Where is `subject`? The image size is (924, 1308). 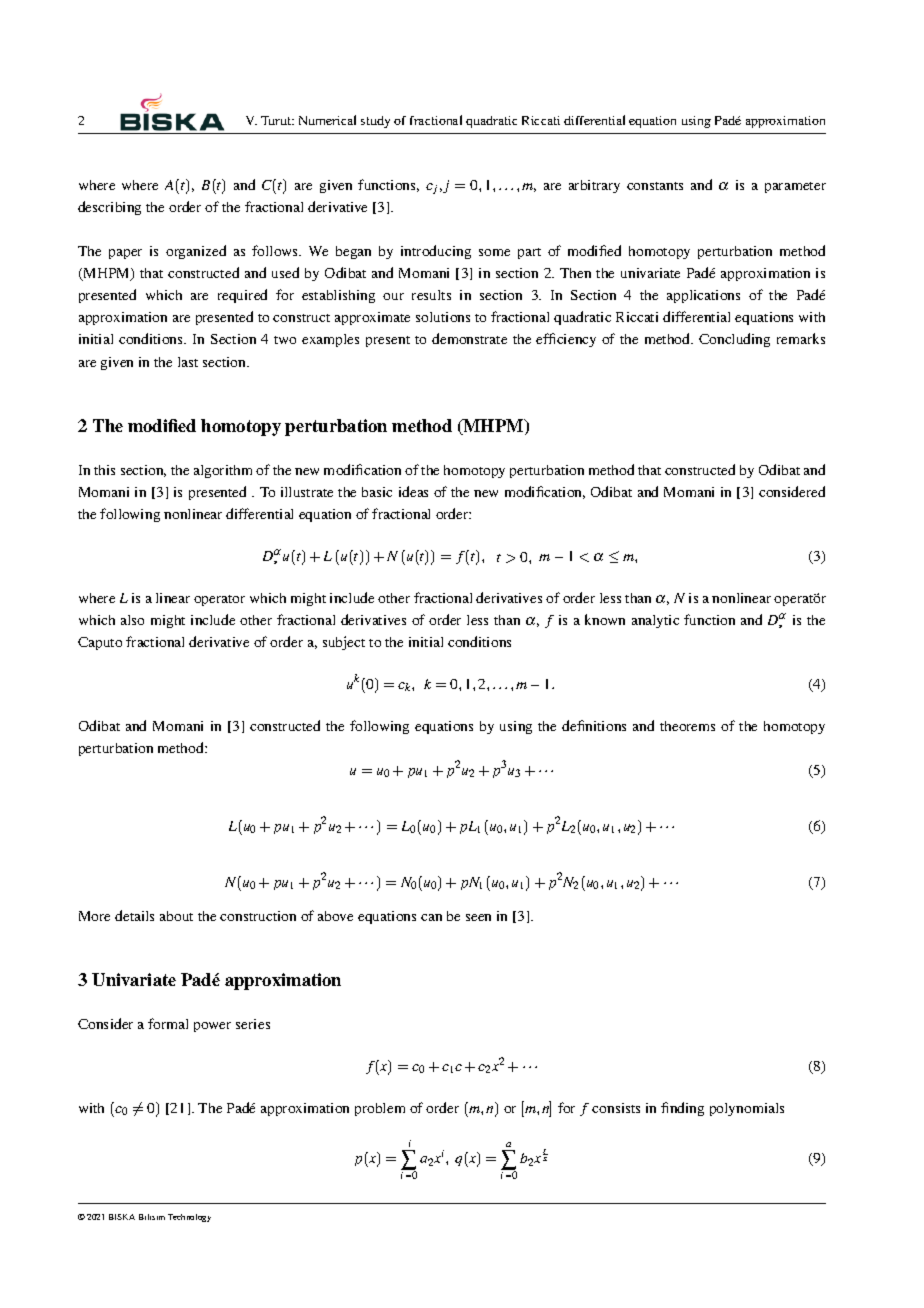
subject is located at coordinates (344, 643).
